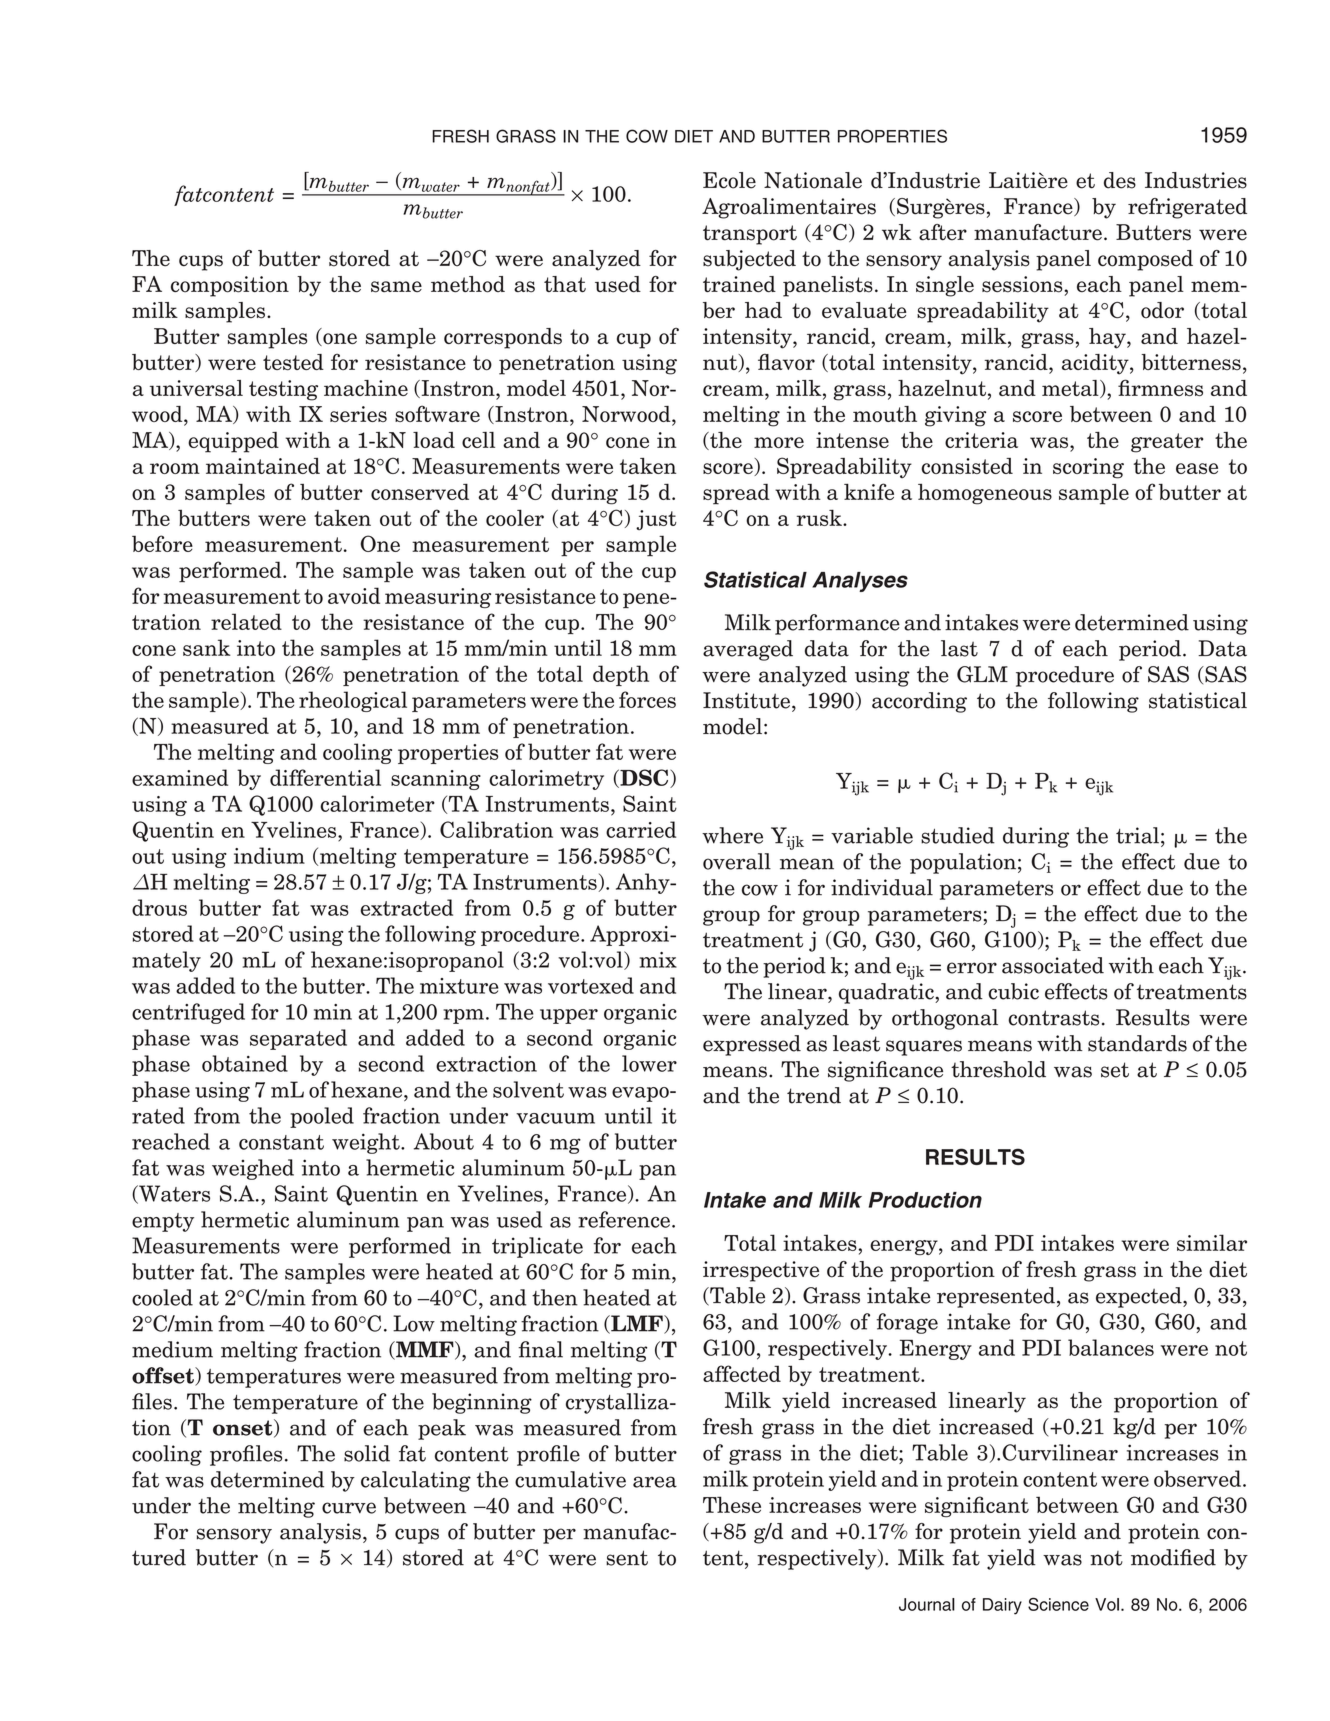 The width and height of the image is (1330, 1721). What do you see at coordinates (732, 1504) in the image?
I see `These` at bounding box center [732, 1504].
